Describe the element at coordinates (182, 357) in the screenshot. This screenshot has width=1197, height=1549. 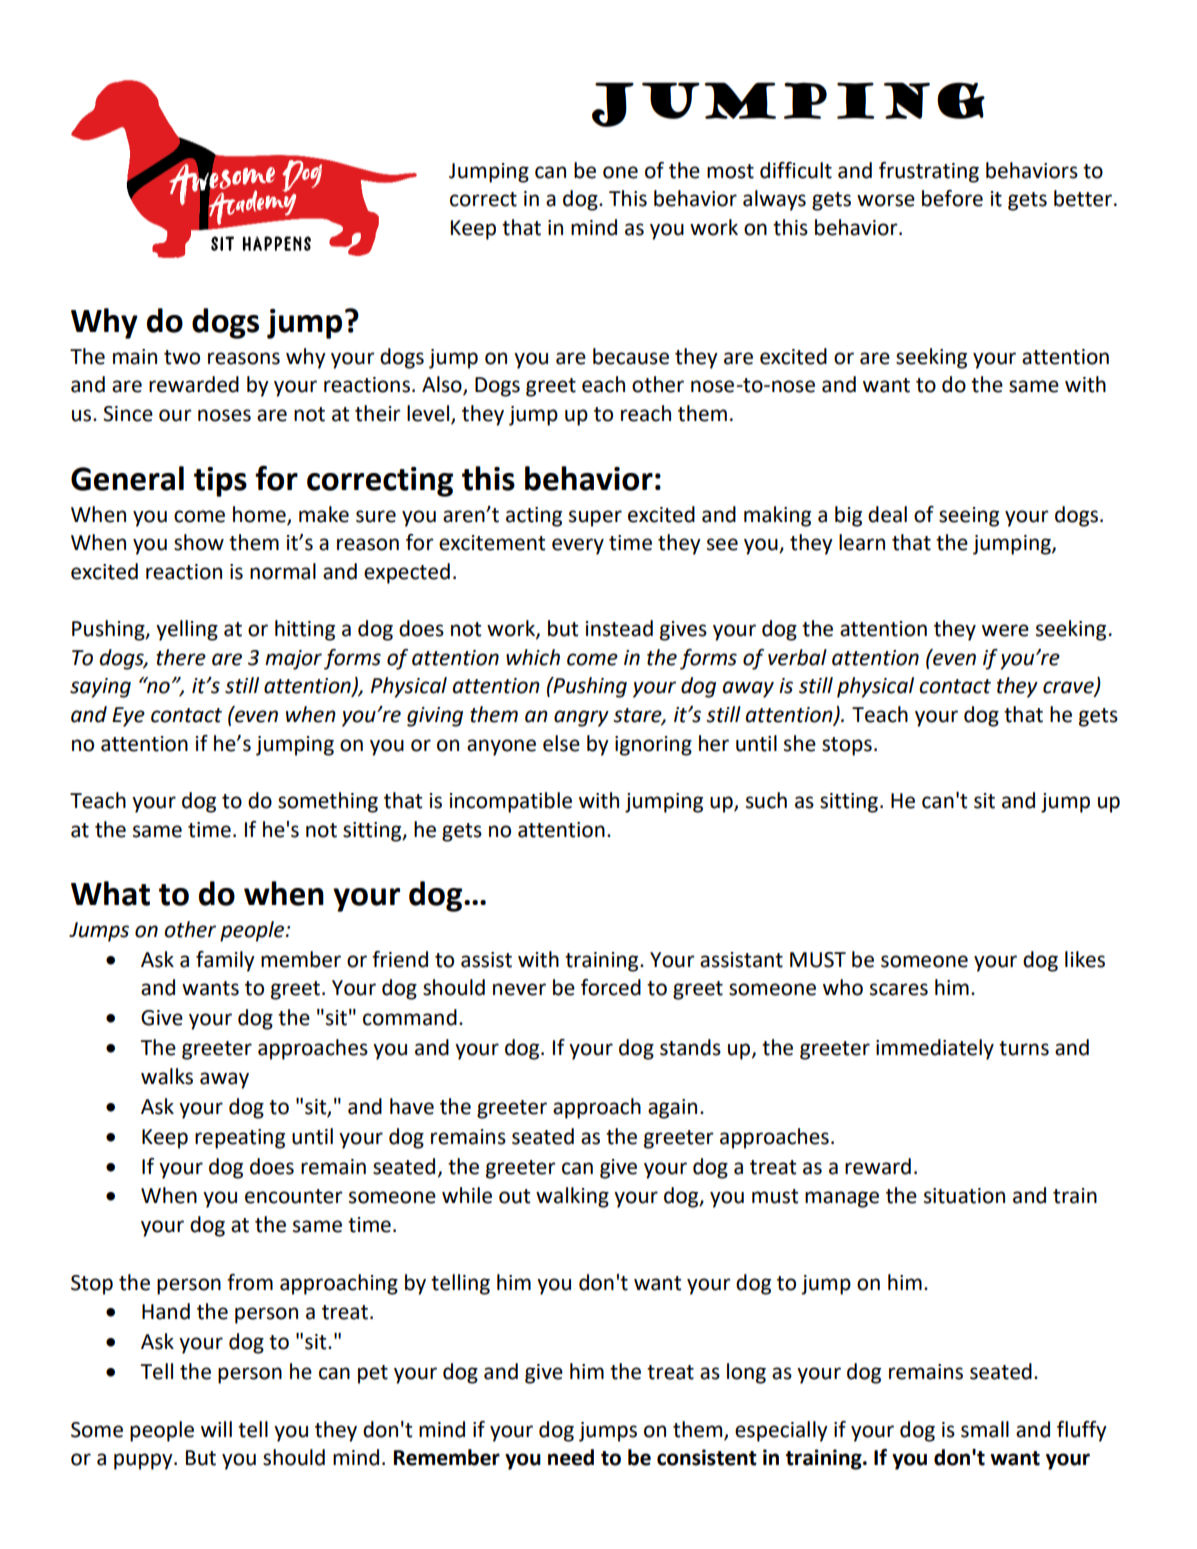
I see `two` at that location.
